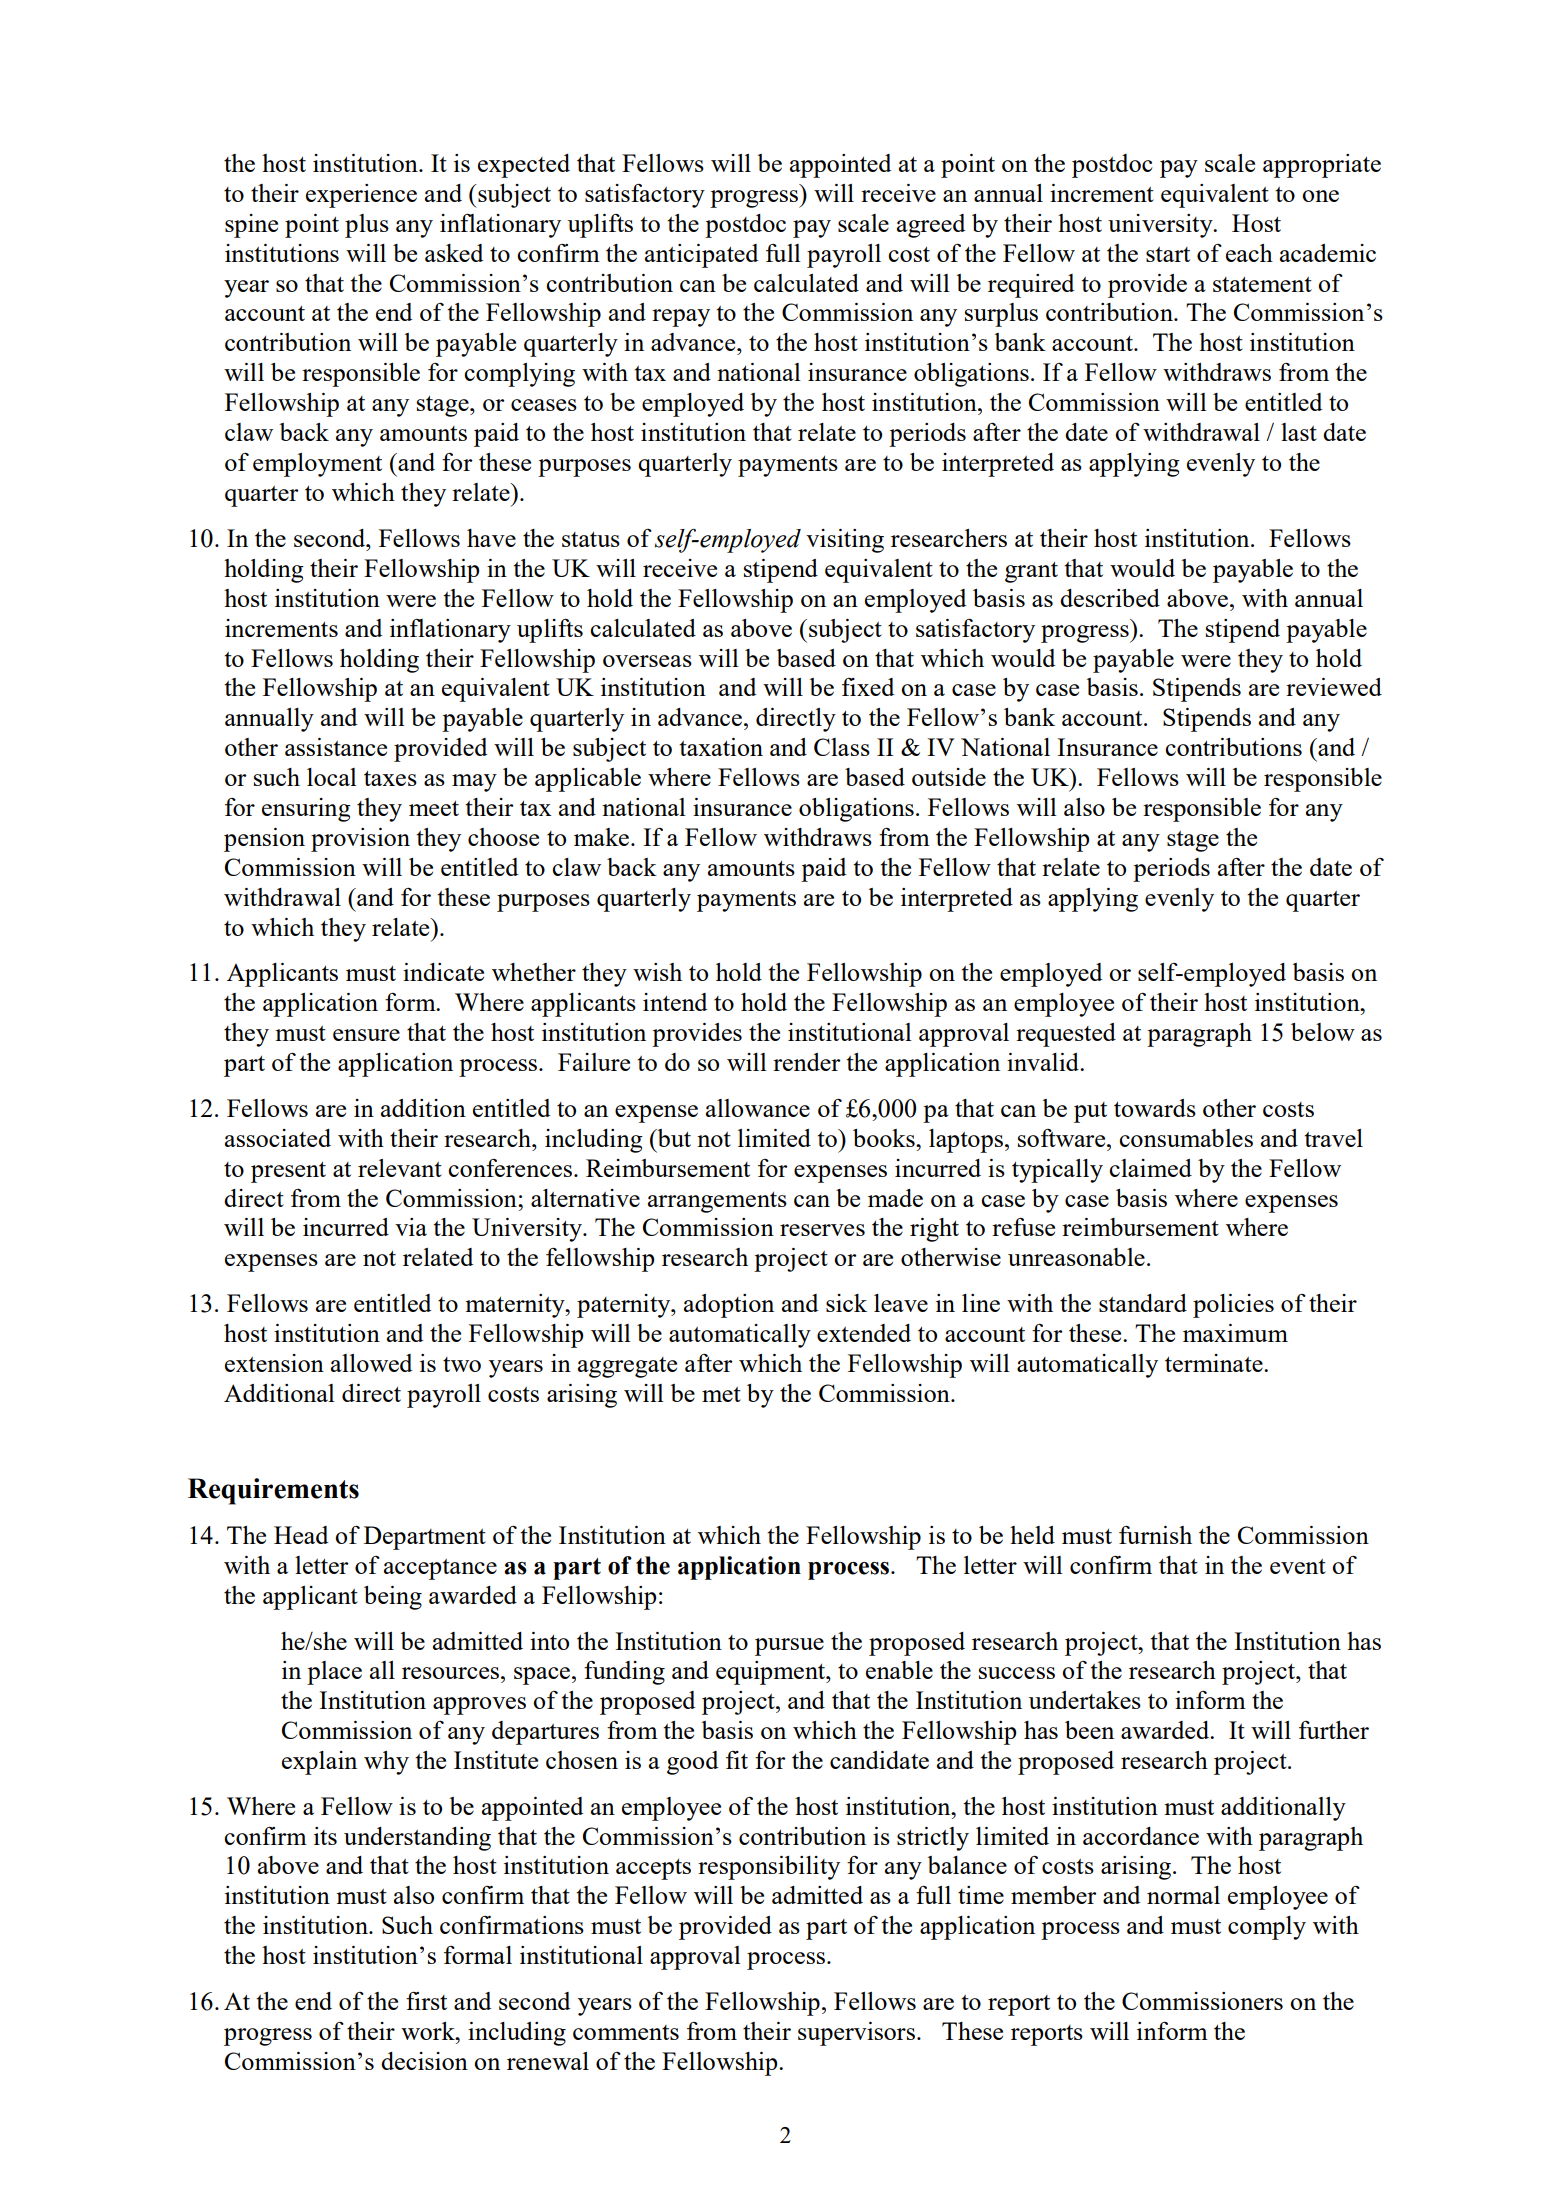  Describe the element at coordinates (426, 2001) in the screenshot. I see `first` at that location.
